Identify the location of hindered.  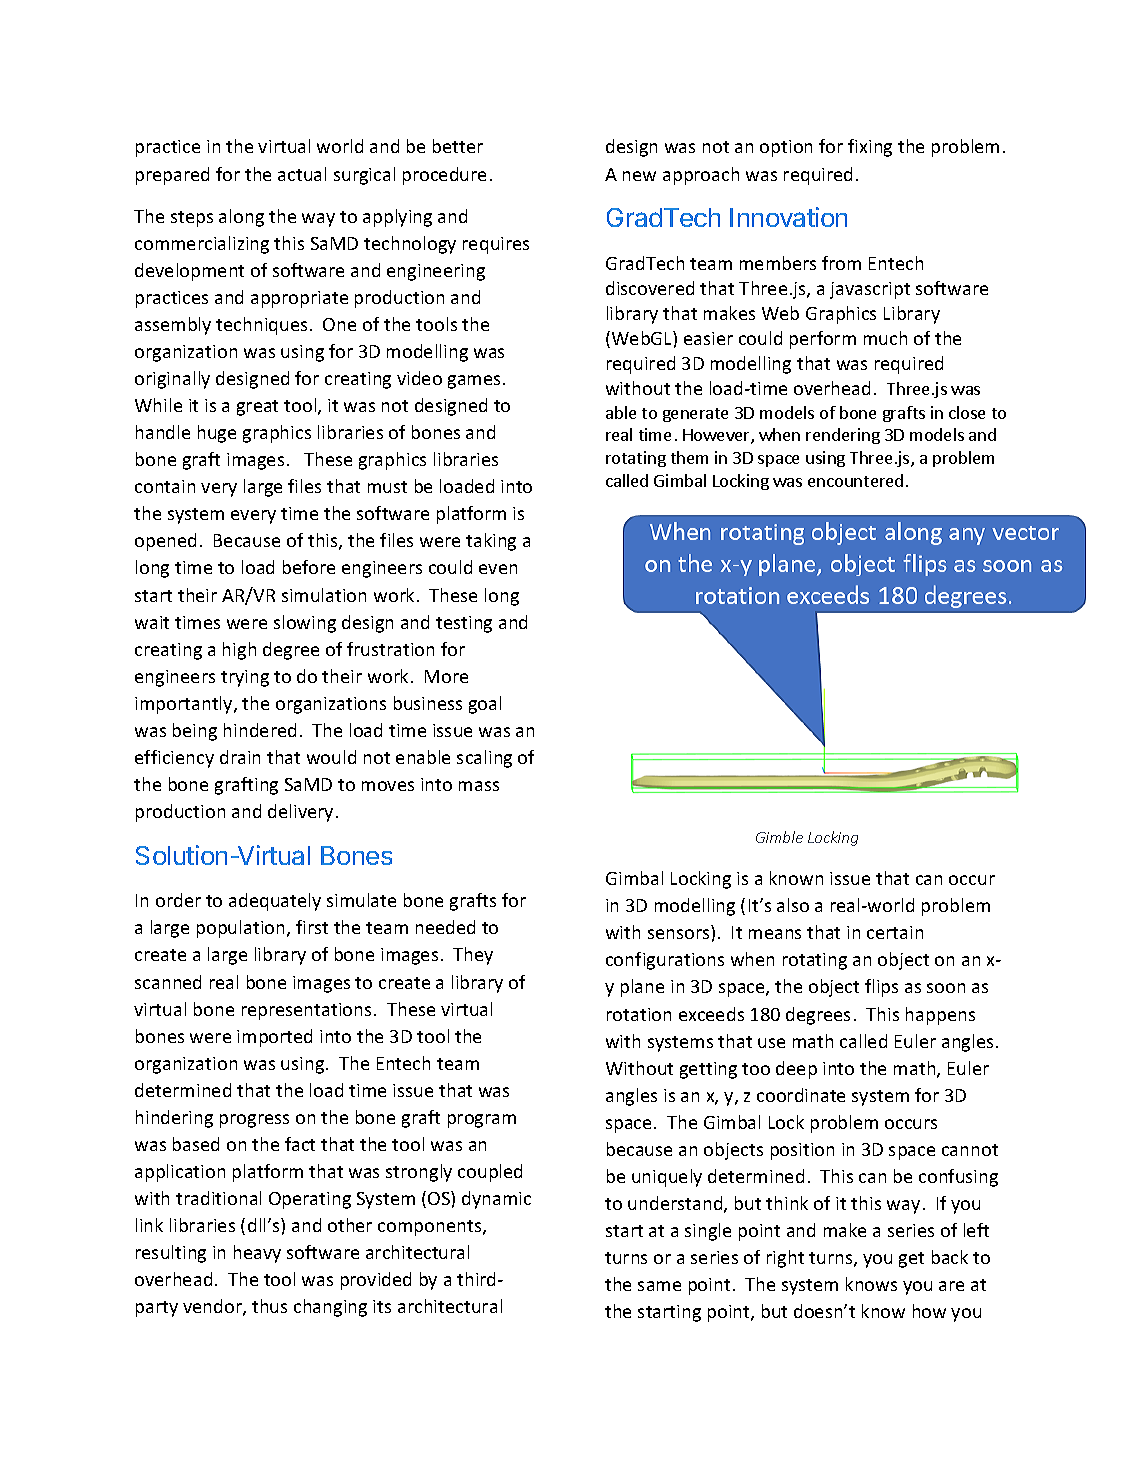
(260, 730).
